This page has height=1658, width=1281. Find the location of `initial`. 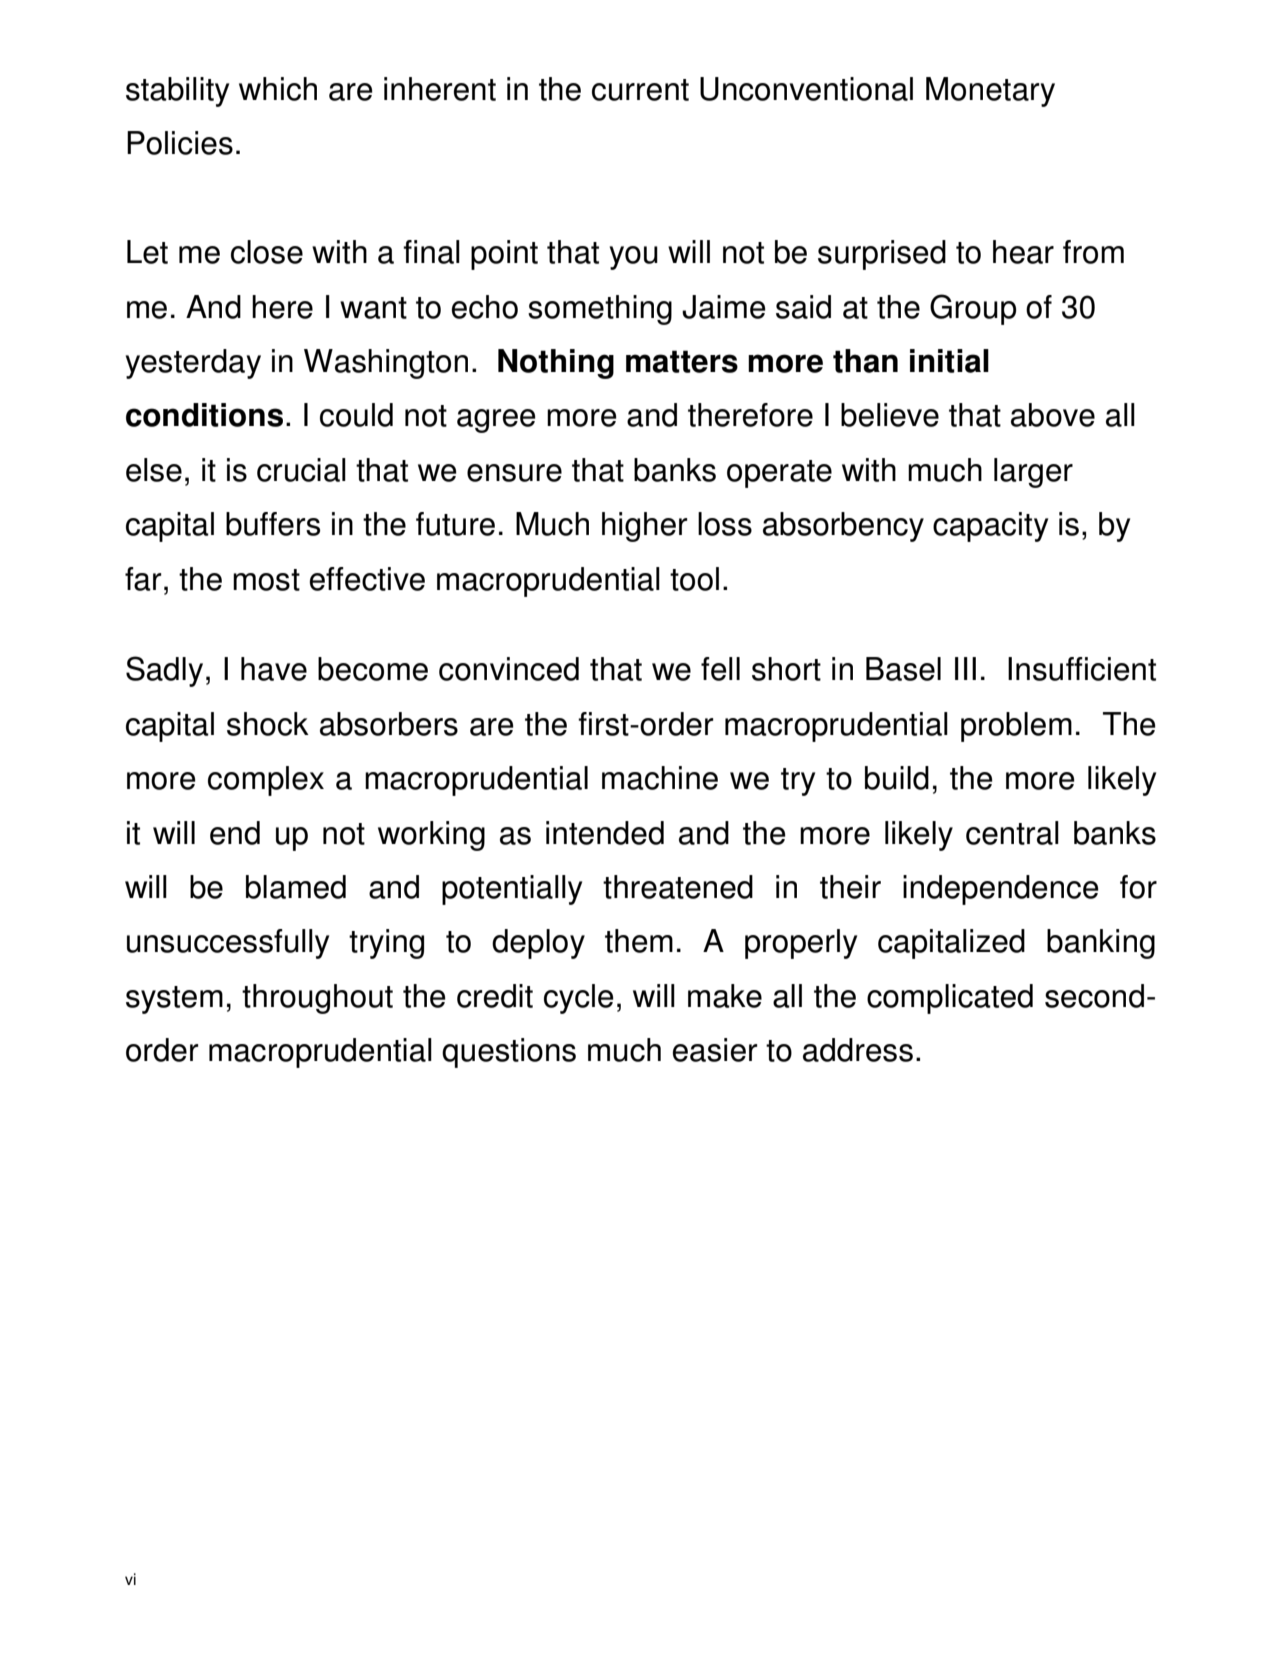

initial is located at coordinates (949, 361).
